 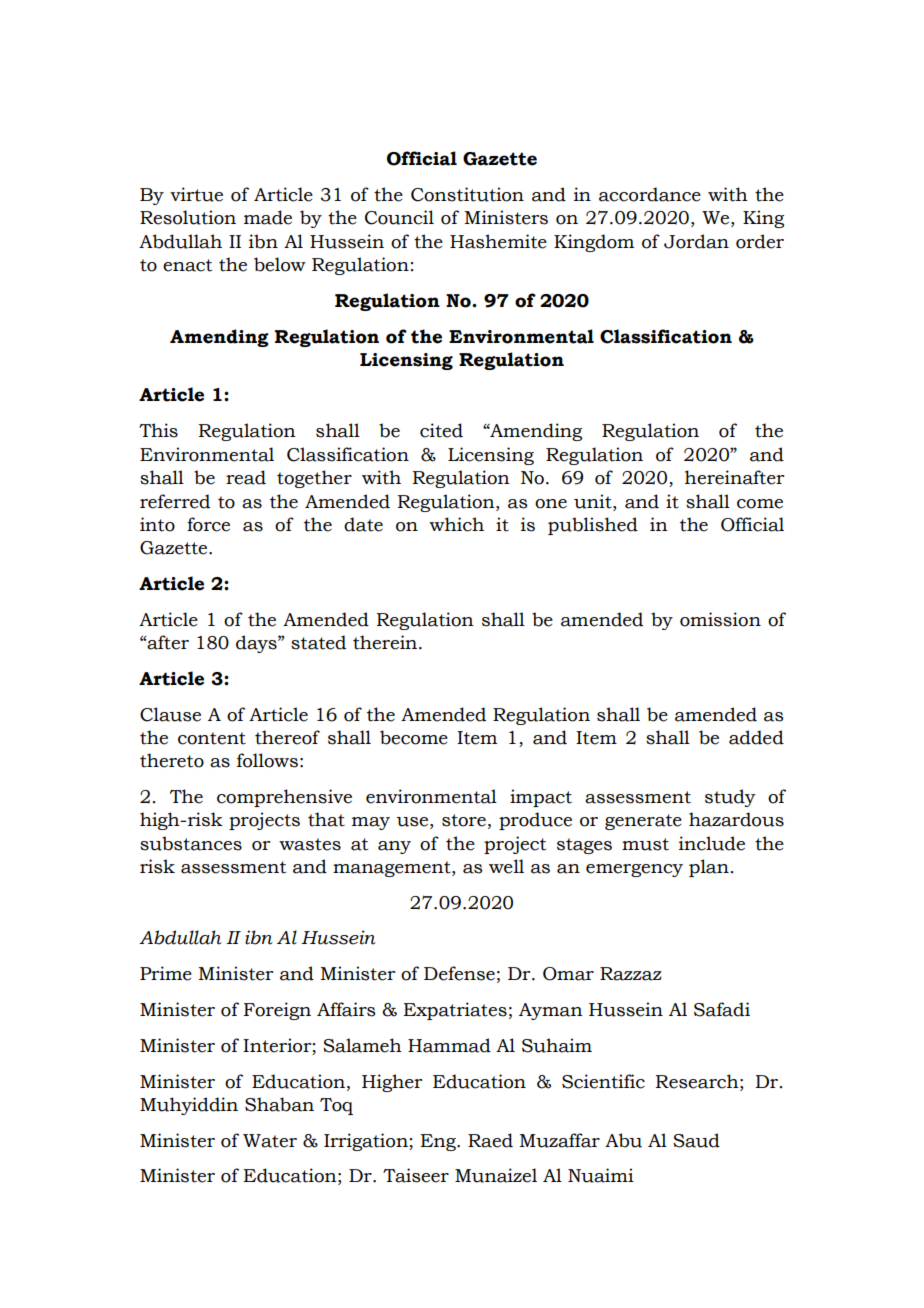 I want to click on cited, so click(x=441, y=430).
